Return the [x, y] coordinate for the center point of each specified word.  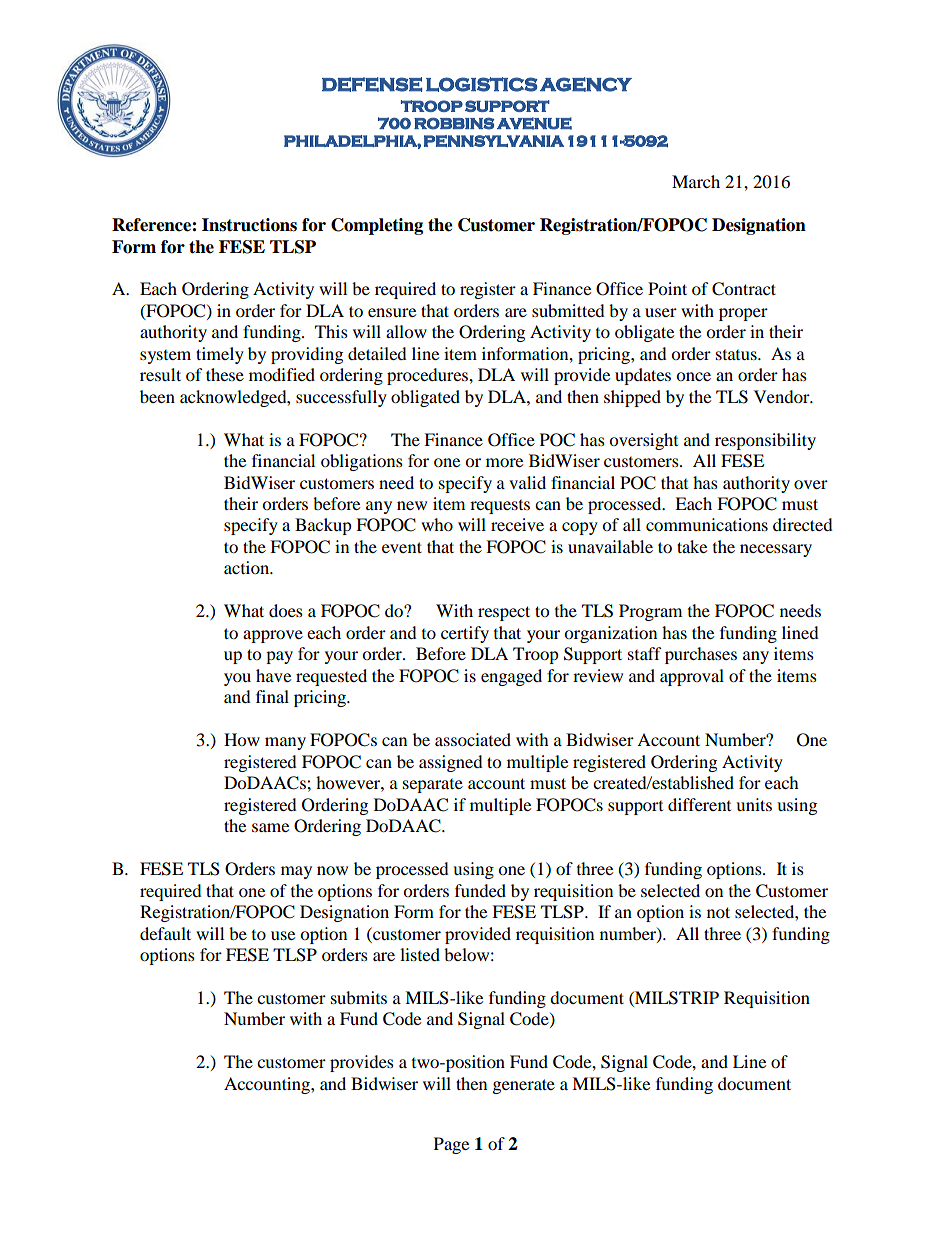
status [737, 355]
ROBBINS [454, 123]
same [270, 827]
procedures [428, 376]
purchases [701, 655]
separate [433, 786]
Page [451, 1145]
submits [359, 997]
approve [273, 636]
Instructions [249, 225]
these [225, 374]
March [696, 181]
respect [504, 613]
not [718, 912]
